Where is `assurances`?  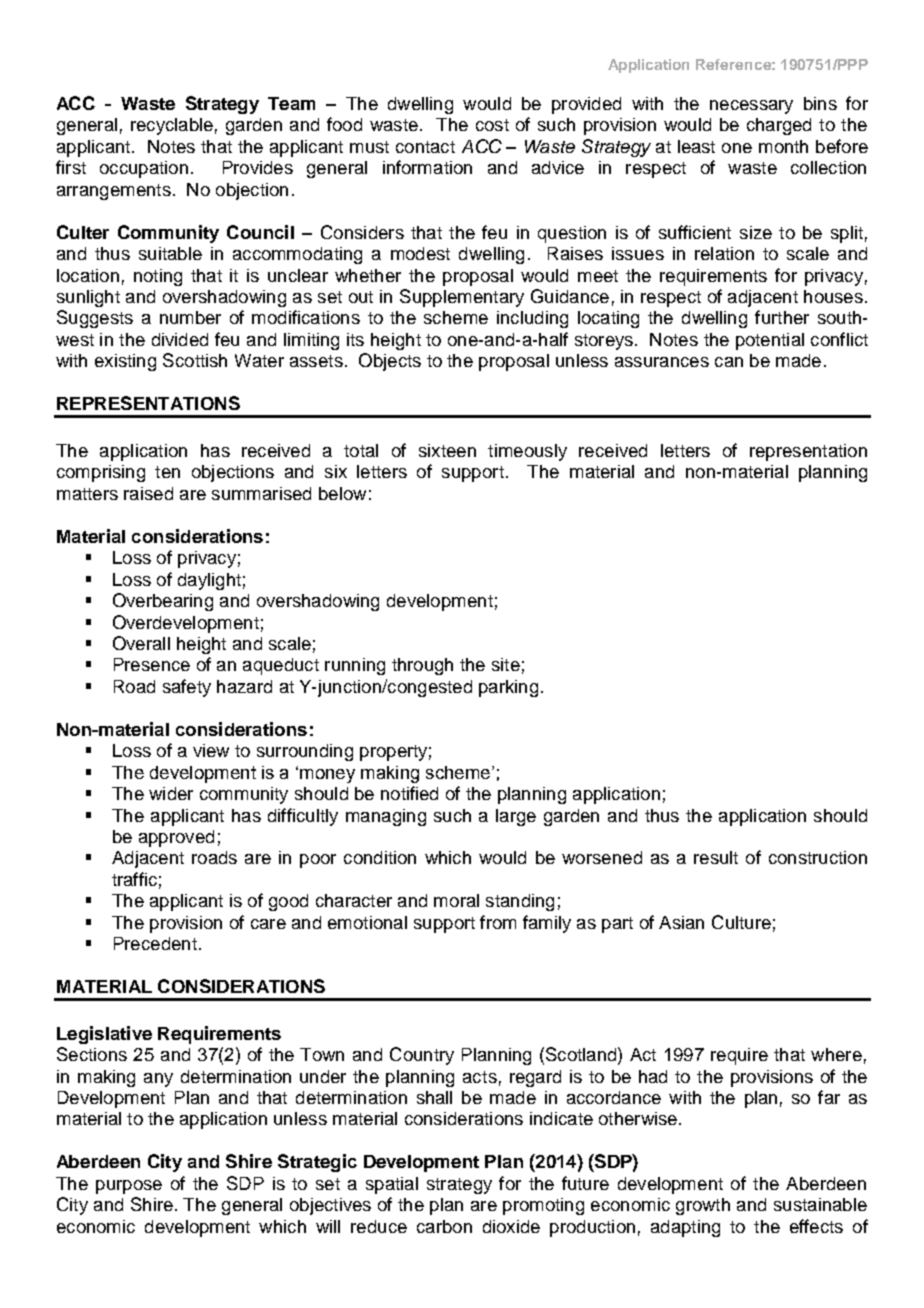 assurances is located at coordinates (662, 362).
